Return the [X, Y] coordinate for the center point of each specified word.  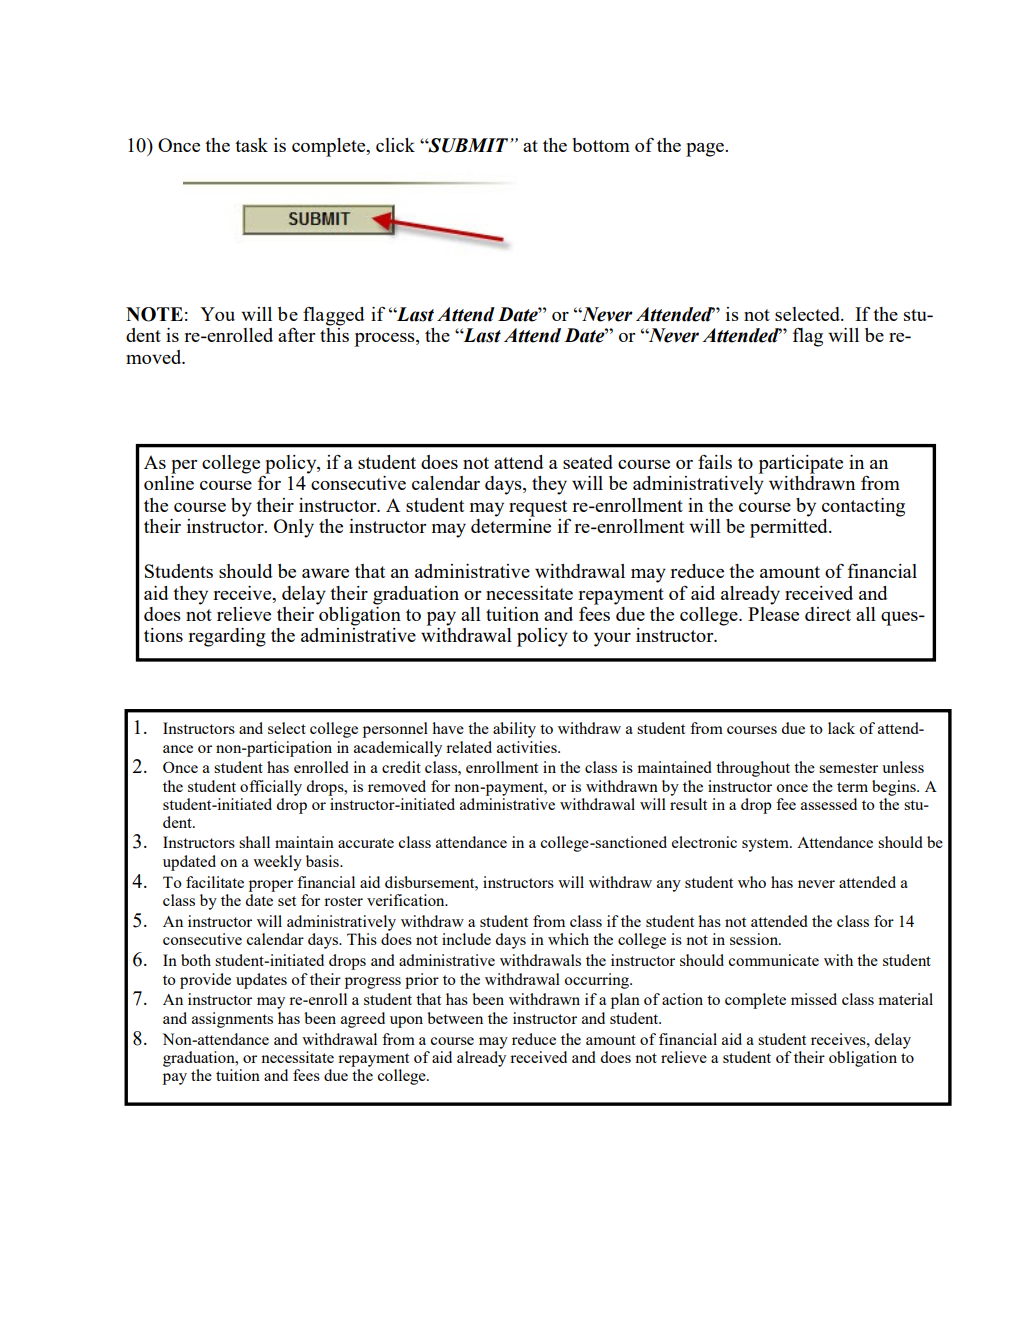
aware [325, 573]
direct [828, 614]
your [612, 640]
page [706, 150]
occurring [597, 981]
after [296, 335]
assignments [232, 1020]
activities [528, 747]
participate [801, 464]
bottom [601, 145]
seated [588, 462]
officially [271, 788]
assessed [829, 804]
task [251, 145]
